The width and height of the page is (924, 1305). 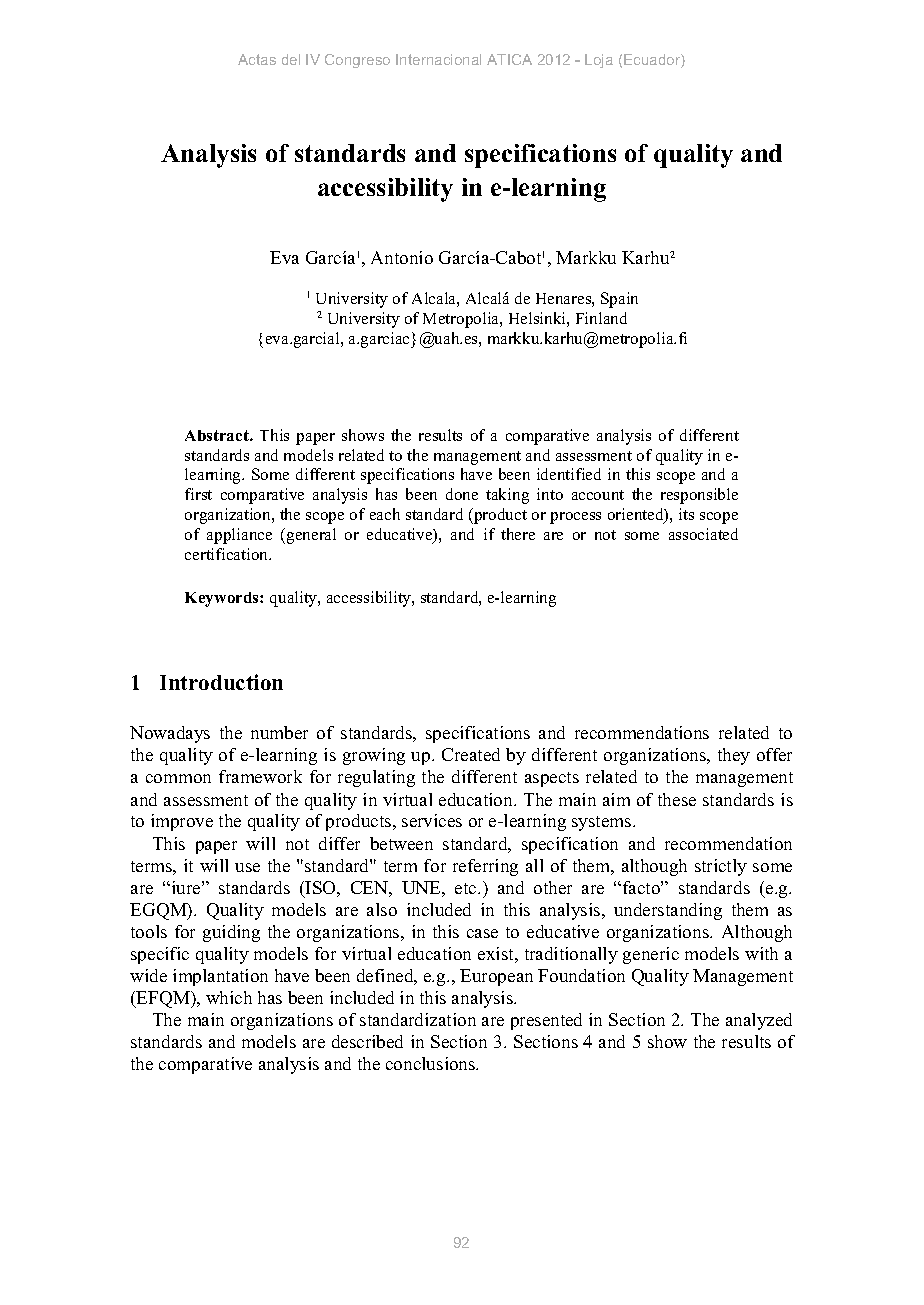 I want to click on there, so click(x=518, y=534).
